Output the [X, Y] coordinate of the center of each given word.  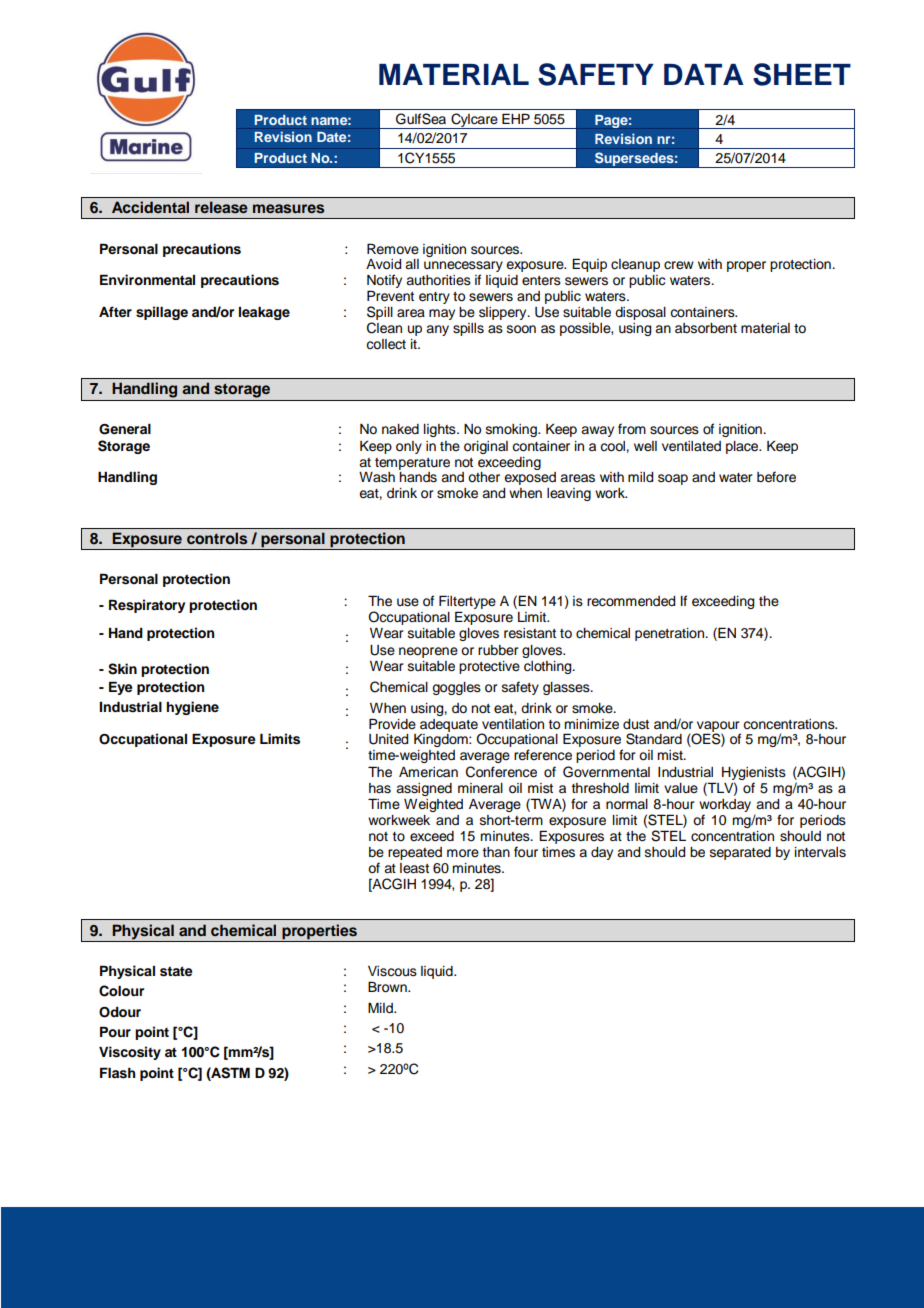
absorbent [706, 328]
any [437, 330]
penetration [671, 634]
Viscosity [130, 1053]
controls [217, 538]
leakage [264, 313]
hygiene [192, 708]
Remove [393, 249]
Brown [388, 987]
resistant [530, 633]
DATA [704, 74]
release [221, 207]
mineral [480, 788]
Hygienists [754, 773]
